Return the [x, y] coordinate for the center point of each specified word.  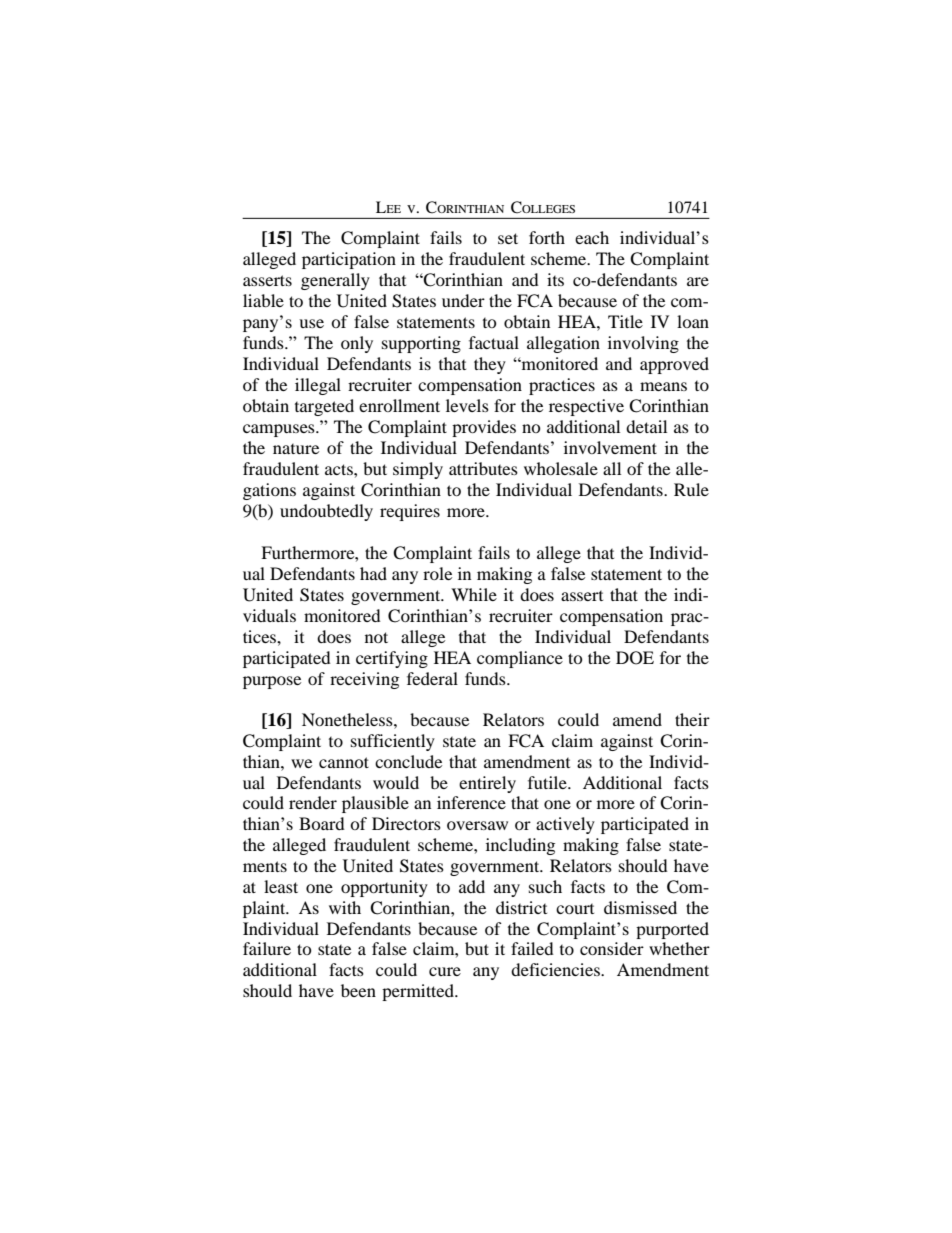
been [358, 990]
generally [335, 281]
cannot [344, 762]
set [508, 238]
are [698, 281]
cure [445, 971]
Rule [691, 489]
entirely [487, 784]
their [692, 719]
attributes [483, 468]
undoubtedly [326, 512]
